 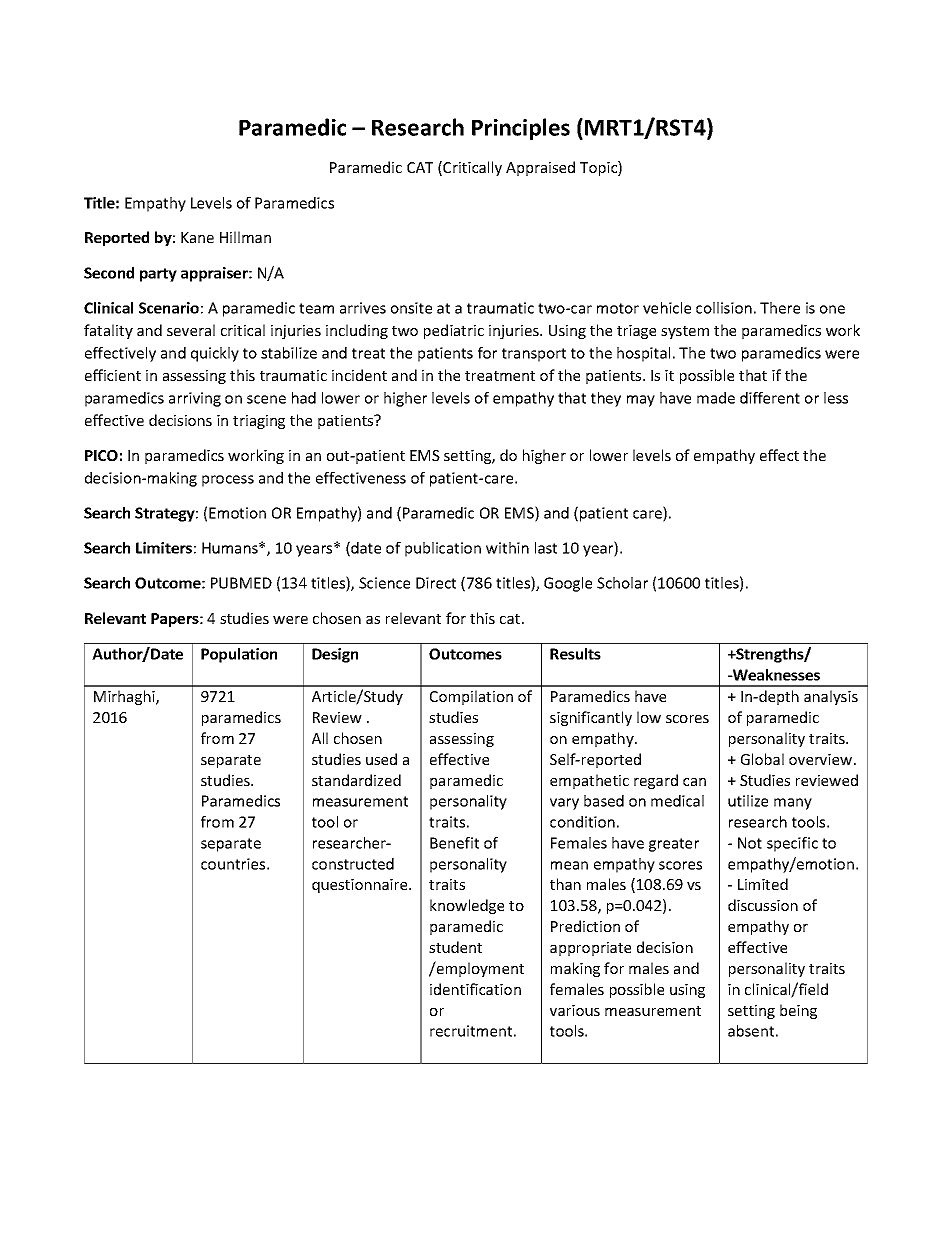 What do you see at coordinates (540, 168) in the image?
I see `Appraised` at bounding box center [540, 168].
